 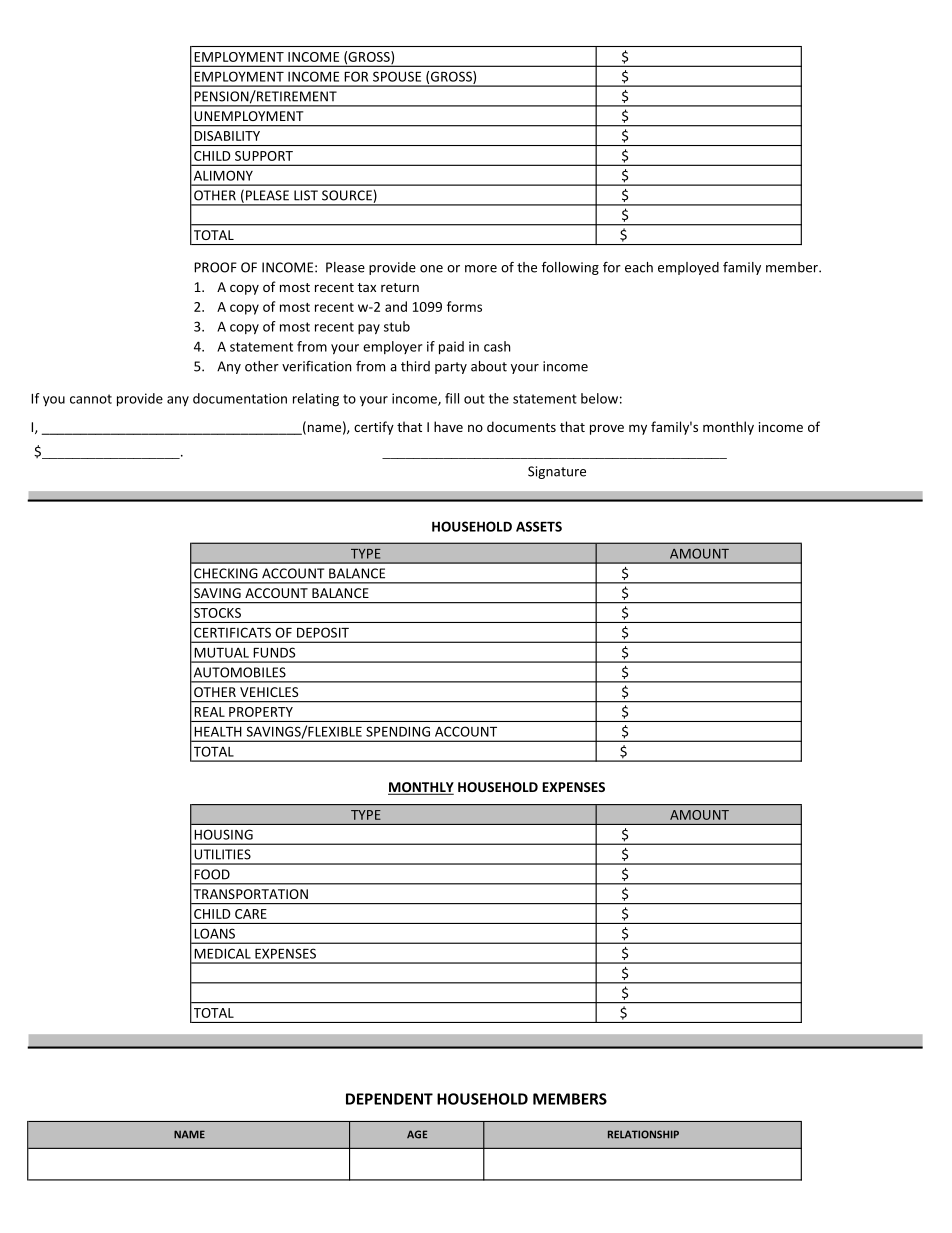 I want to click on employer, so click(x=392, y=347).
